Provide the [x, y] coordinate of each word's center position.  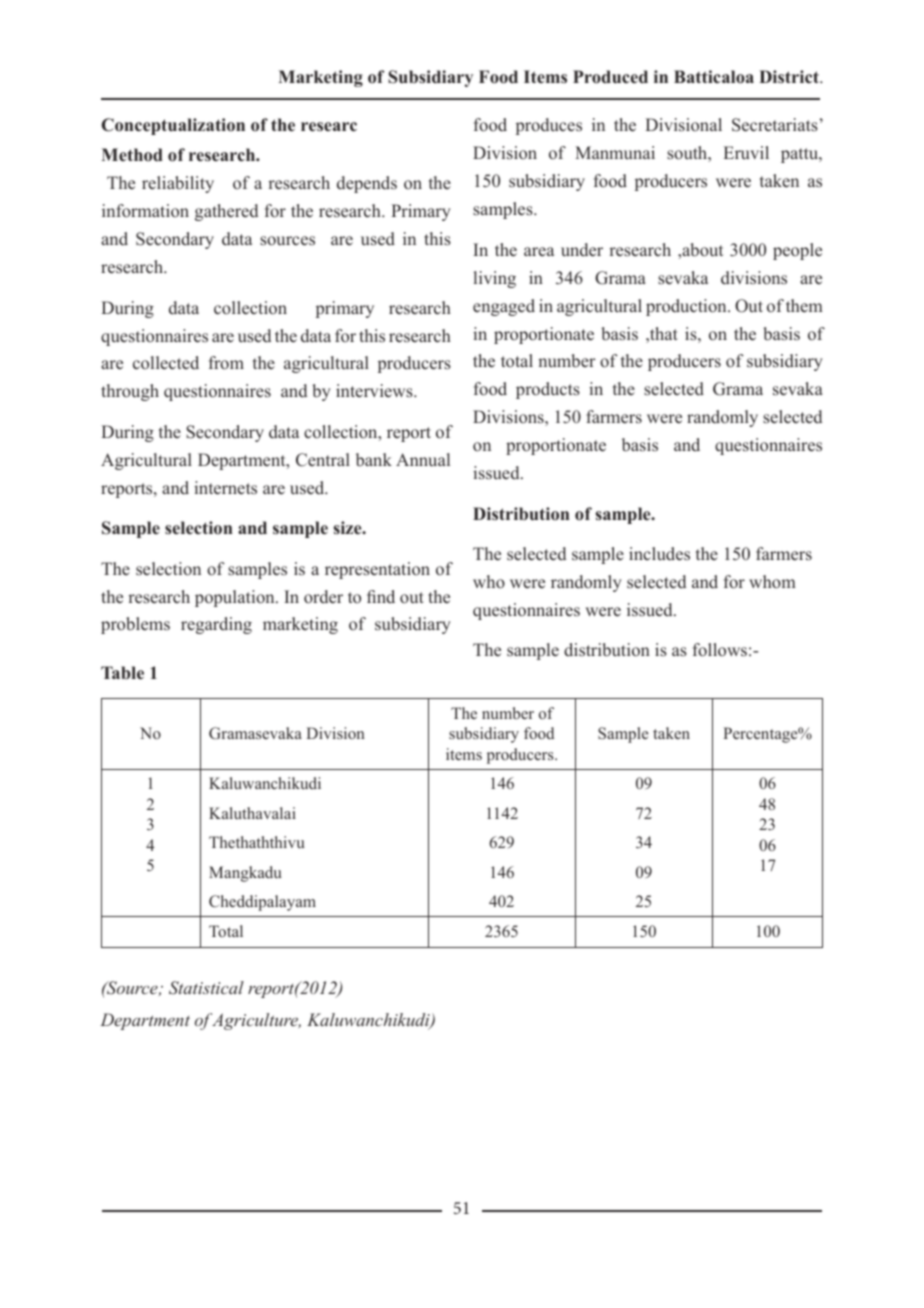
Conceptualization [173, 126]
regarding [216, 625]
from [226, 363]
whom [772, 582]
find [381, 596]
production [687, 307]
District [790, 77]
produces [549, 126]
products [548, 390]
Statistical [206, 988]
